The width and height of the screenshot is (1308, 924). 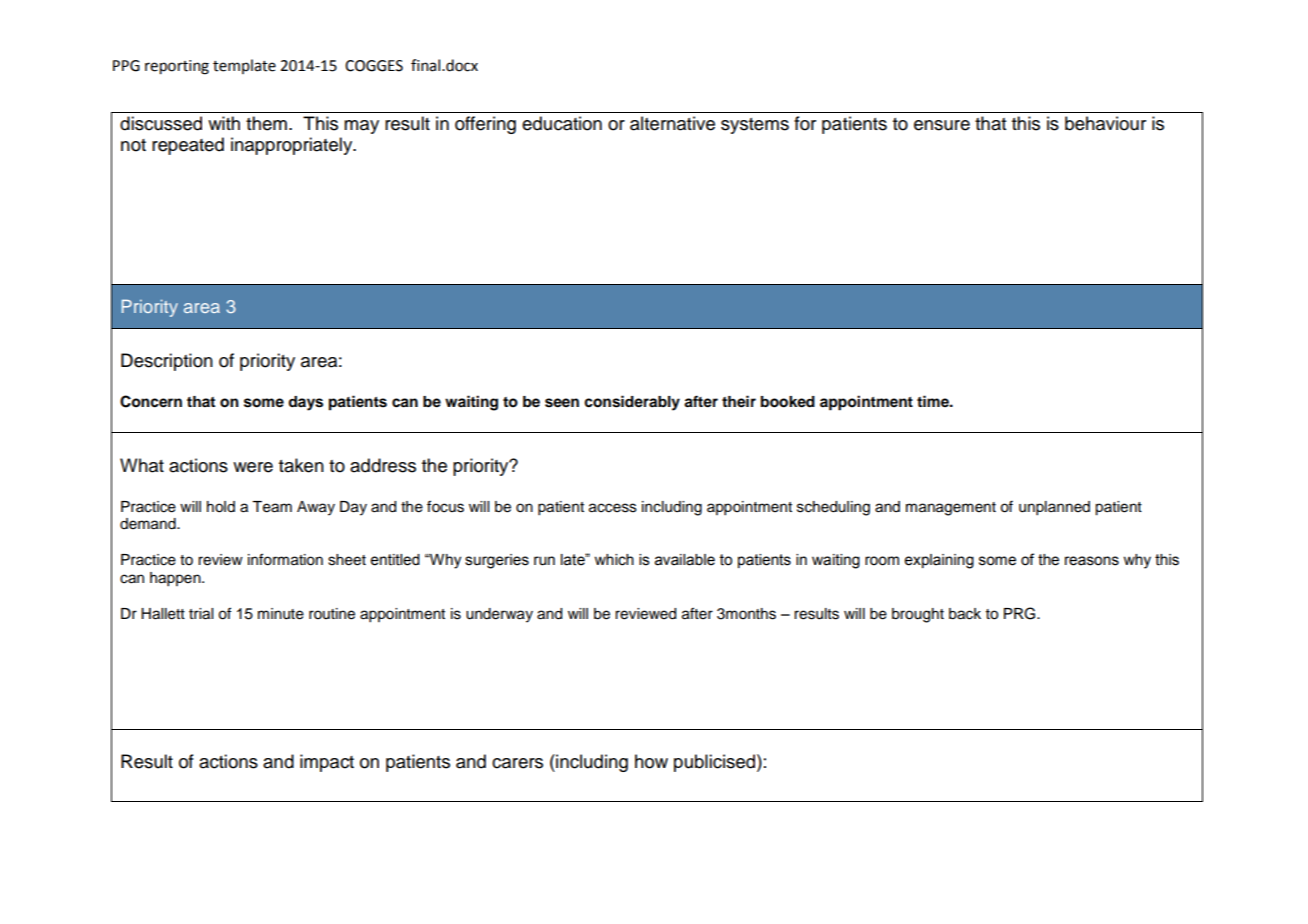 I want to click on impact, so click(x=327, y=763).
